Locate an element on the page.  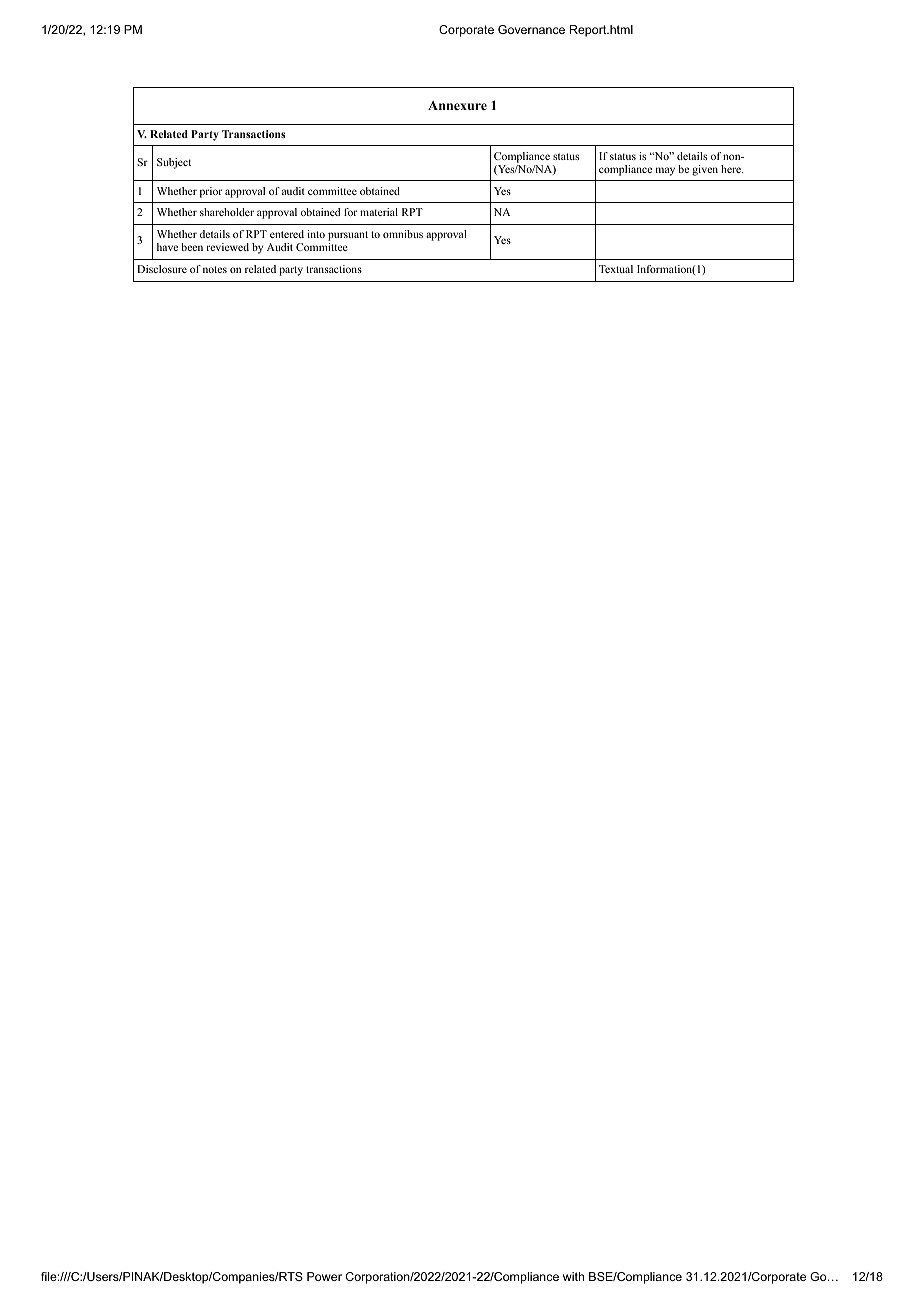
here is located at coordinates (732, 169).
